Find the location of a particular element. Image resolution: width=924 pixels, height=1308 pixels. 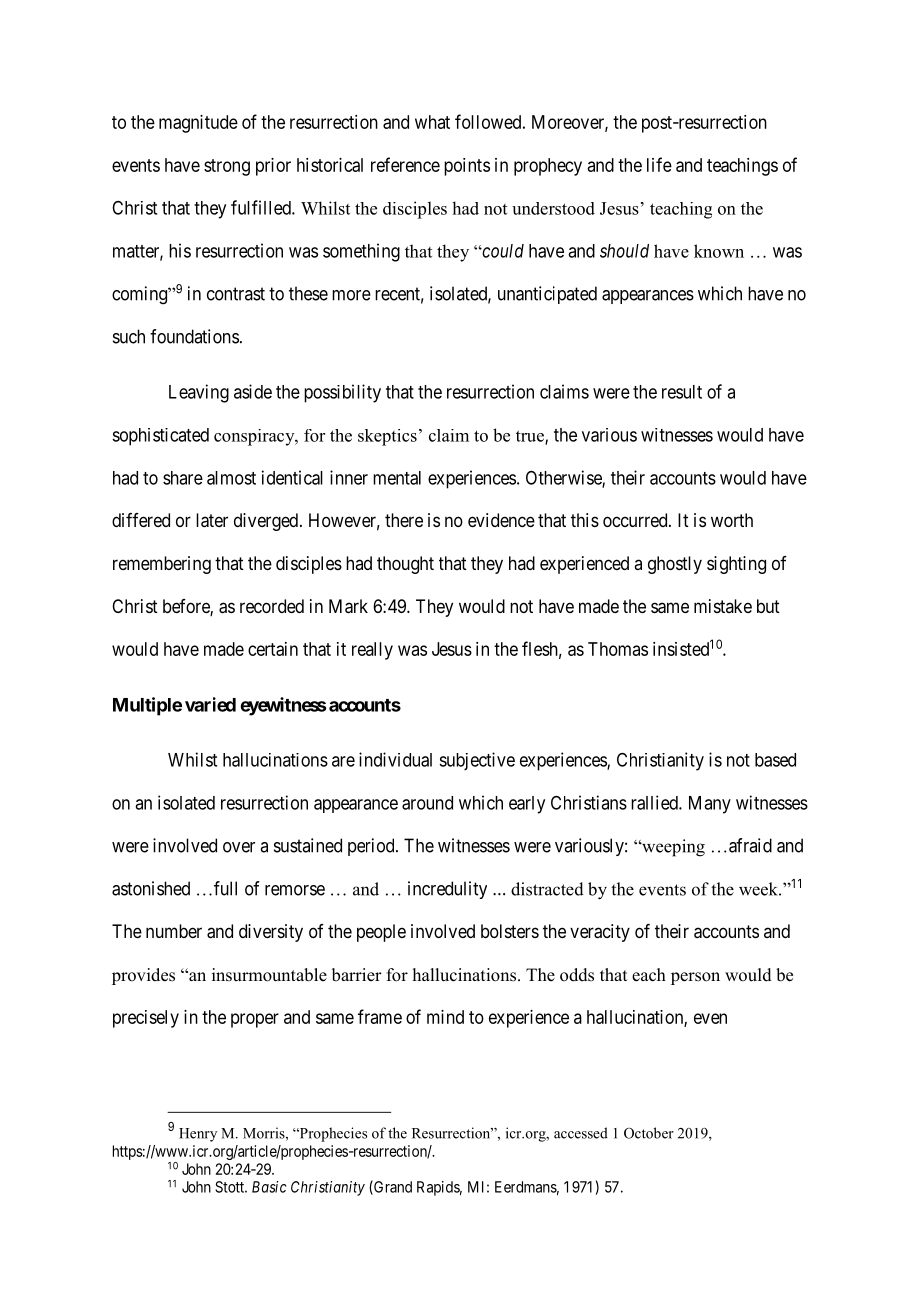

life is located at coordinates (659, 164).
